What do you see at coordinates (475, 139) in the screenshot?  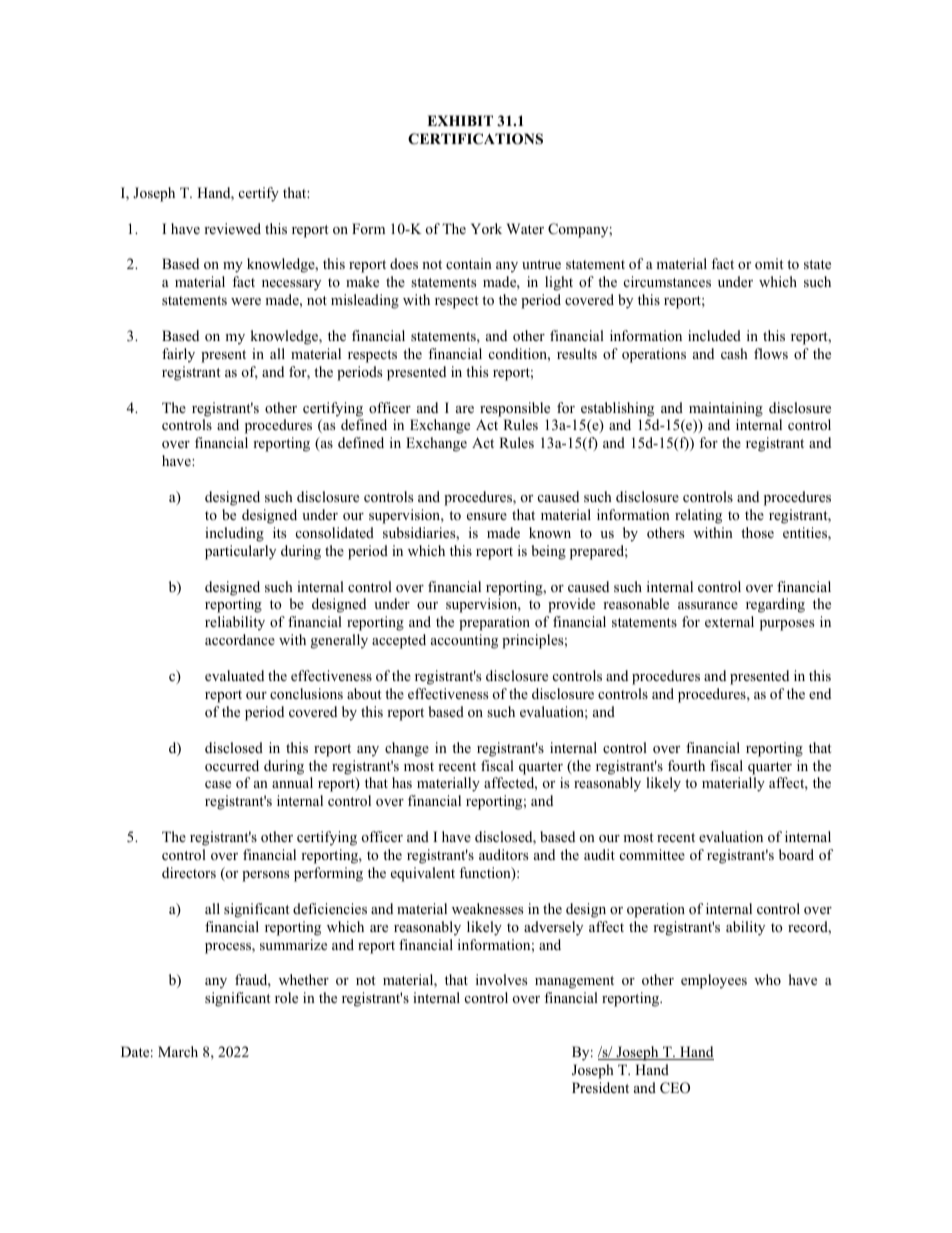 I see `CERTIFICATIONS` at bounding box center [475, 139].
